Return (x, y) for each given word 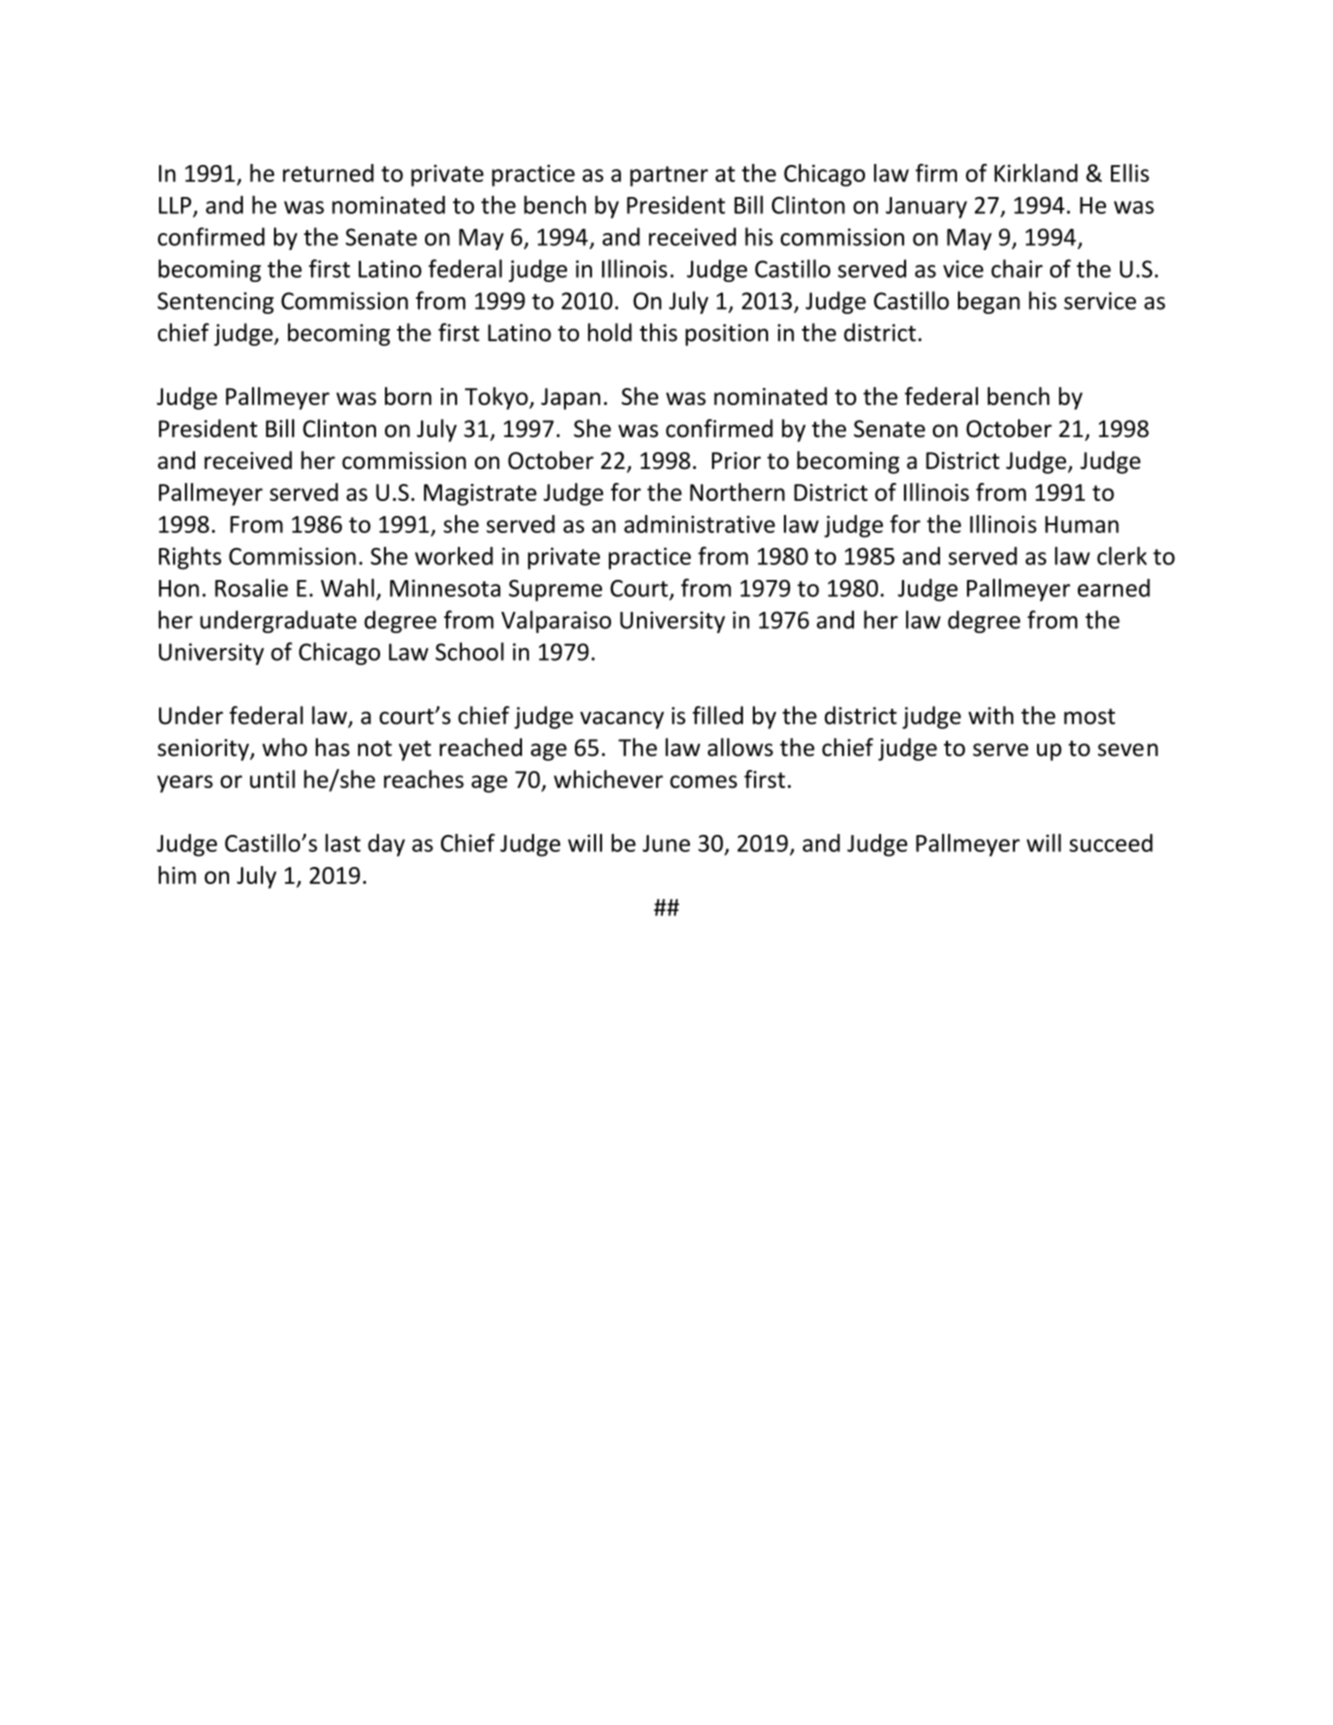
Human (1082, 524)
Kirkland (1036, 173)
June (666, 843)
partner (669, 176)
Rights (190, 558)
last (343, 843)
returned (328, 173)
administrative (699, 524)
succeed (1111, 843)
